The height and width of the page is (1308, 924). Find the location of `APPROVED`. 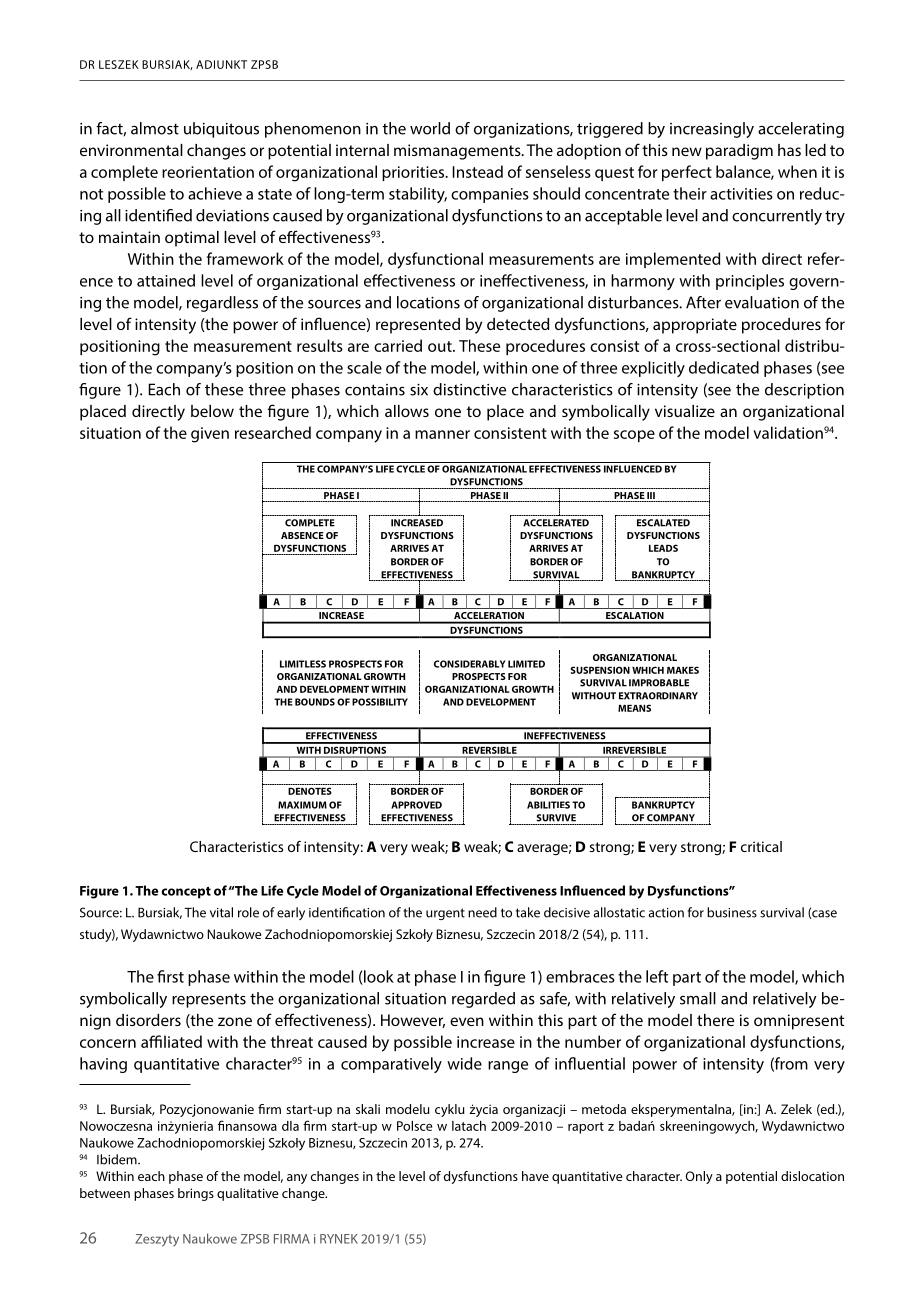

APPROVED is located at coordinates (416, 805).
